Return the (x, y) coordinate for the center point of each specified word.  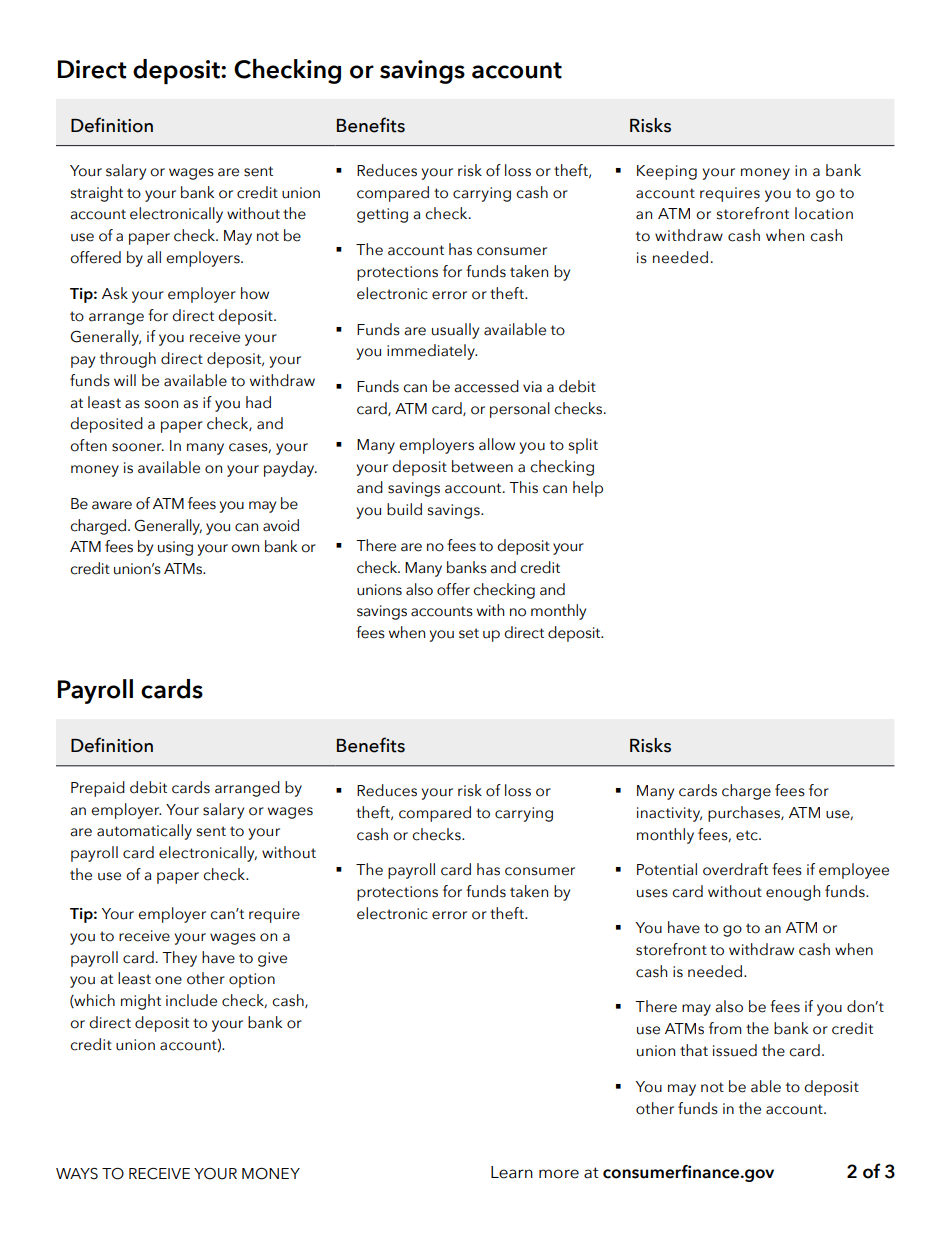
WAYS (77, 1174)
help (588, 489)
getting (382, 215)
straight (97, 194)
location (824, 213)
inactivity (669, 814)
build (404, 509)
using (175, 548)
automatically (144, 832)
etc (748, 835)
